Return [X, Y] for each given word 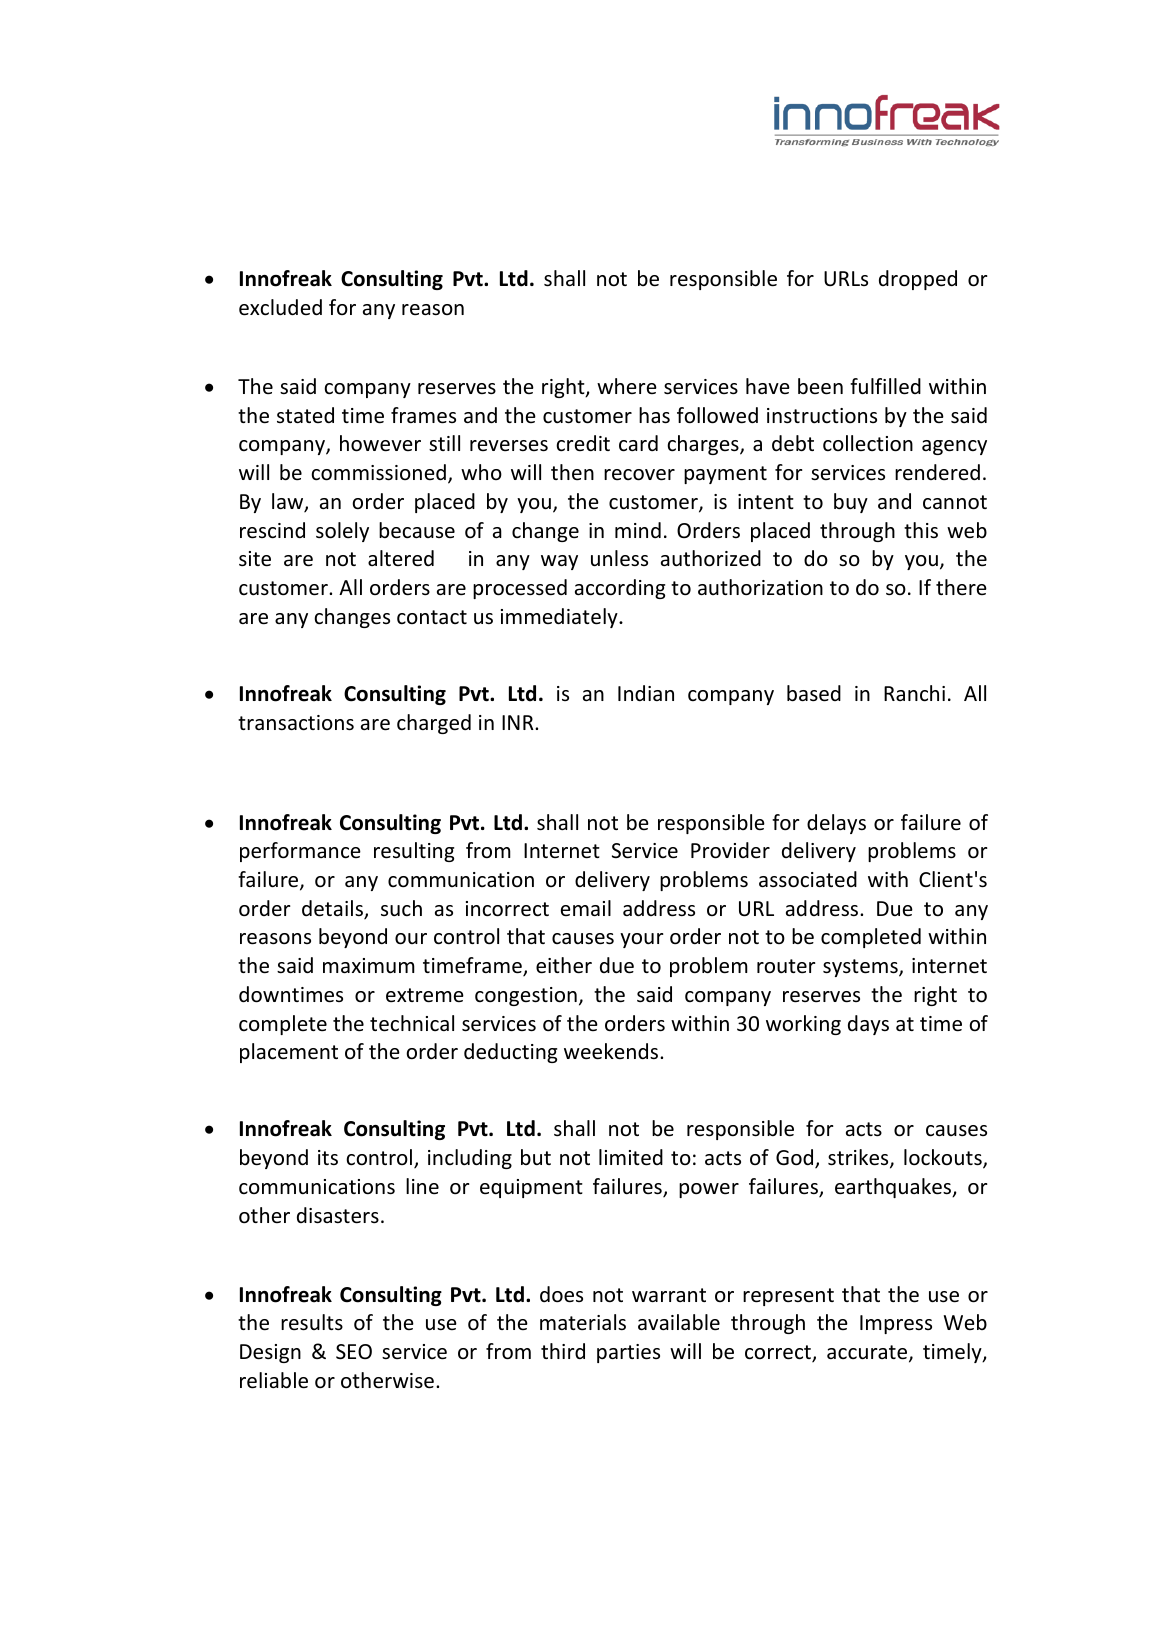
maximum [369, 965]
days [868, 1025]
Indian [646, 693]
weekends [612, 1051]
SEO [354, 1352]
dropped [918, 280]
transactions [296, 723]
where [627, 386]
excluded [280, 307]
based [814, 693]
